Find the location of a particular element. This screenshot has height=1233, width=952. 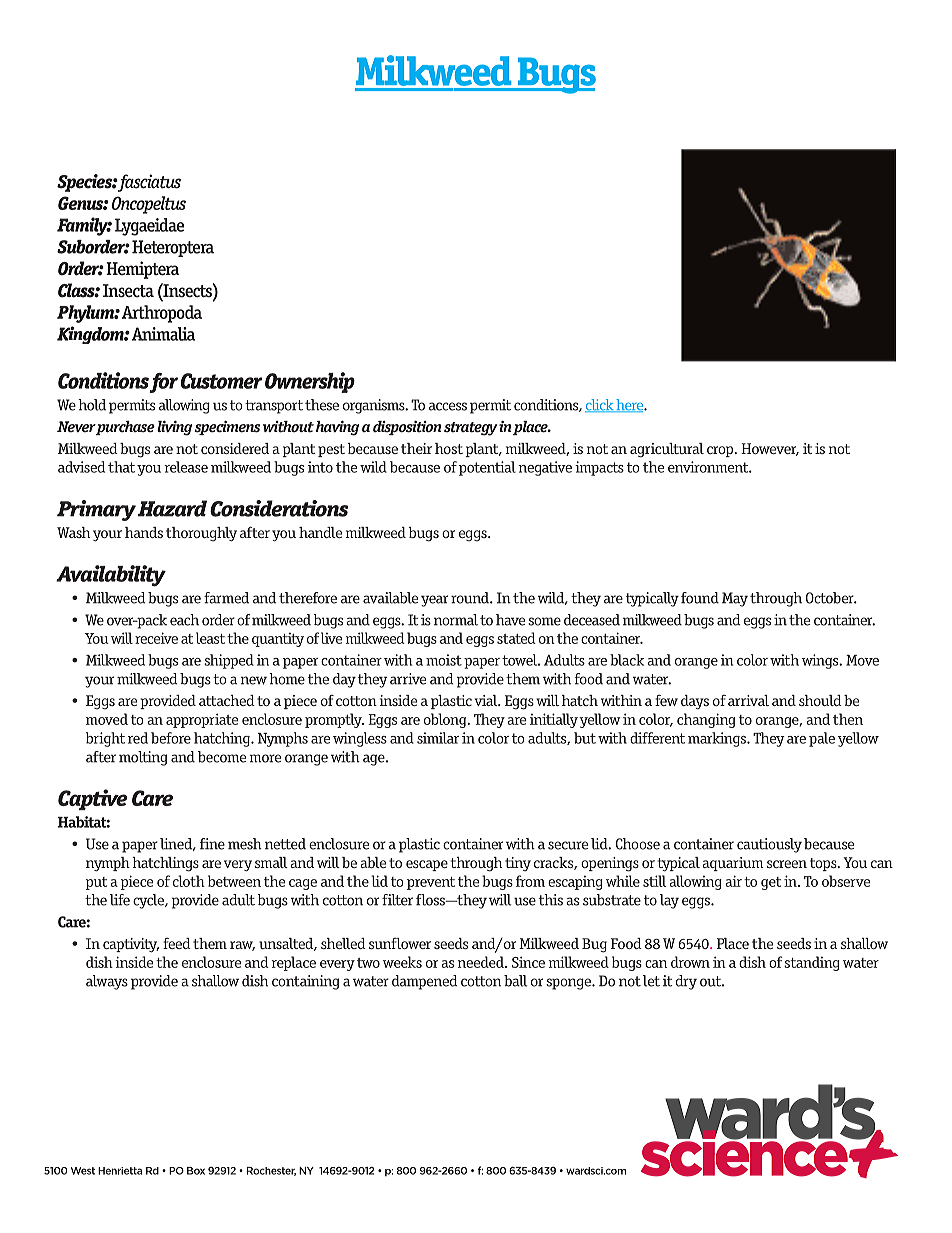

May is located at coordinates (735, 599).
